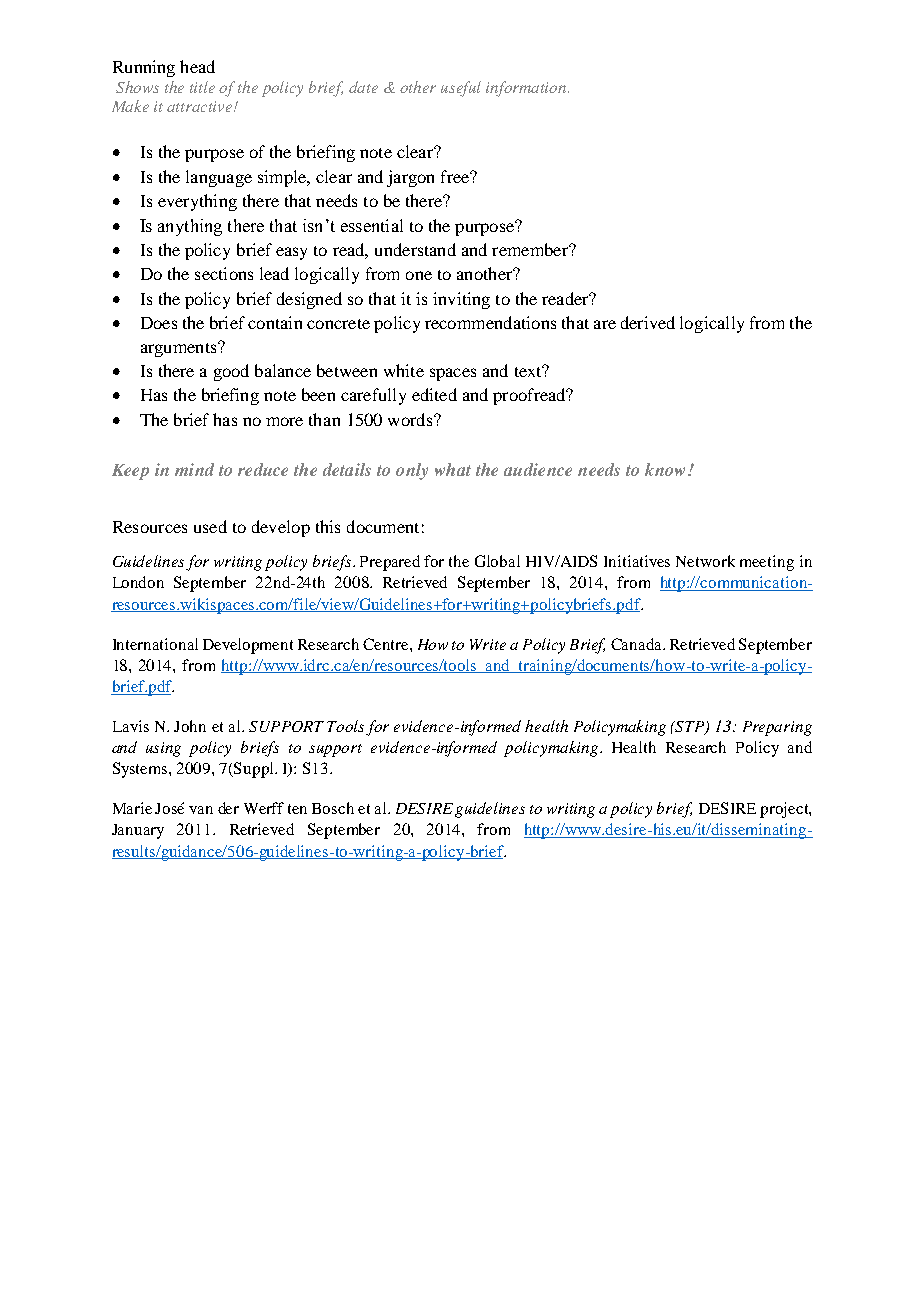  What do you see at coordinates (705, 561) in the page?
I see `Network` at bounding box center [705, 561].
